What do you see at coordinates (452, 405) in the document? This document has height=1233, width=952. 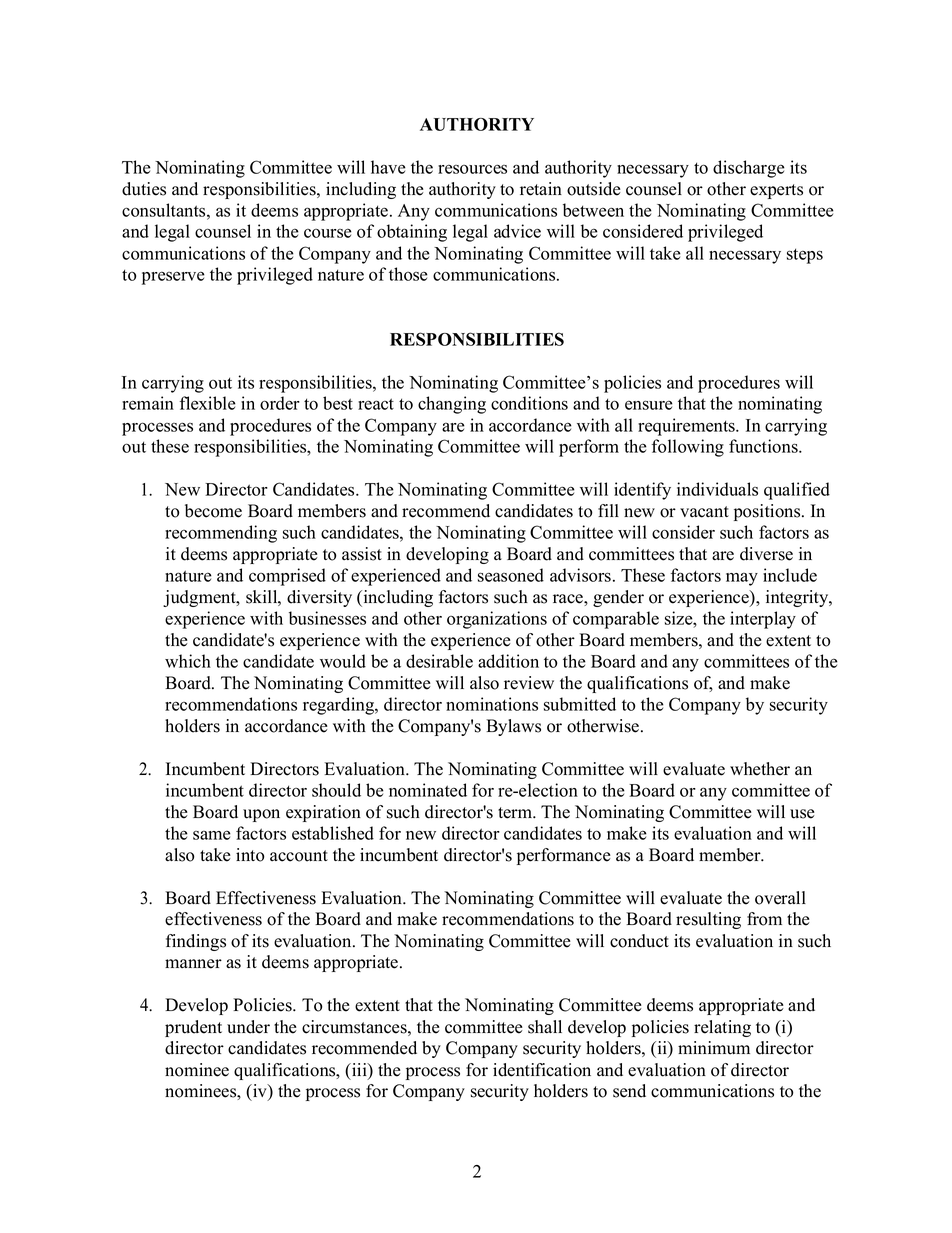 I see `changing` at bounding box center [452, 405].
